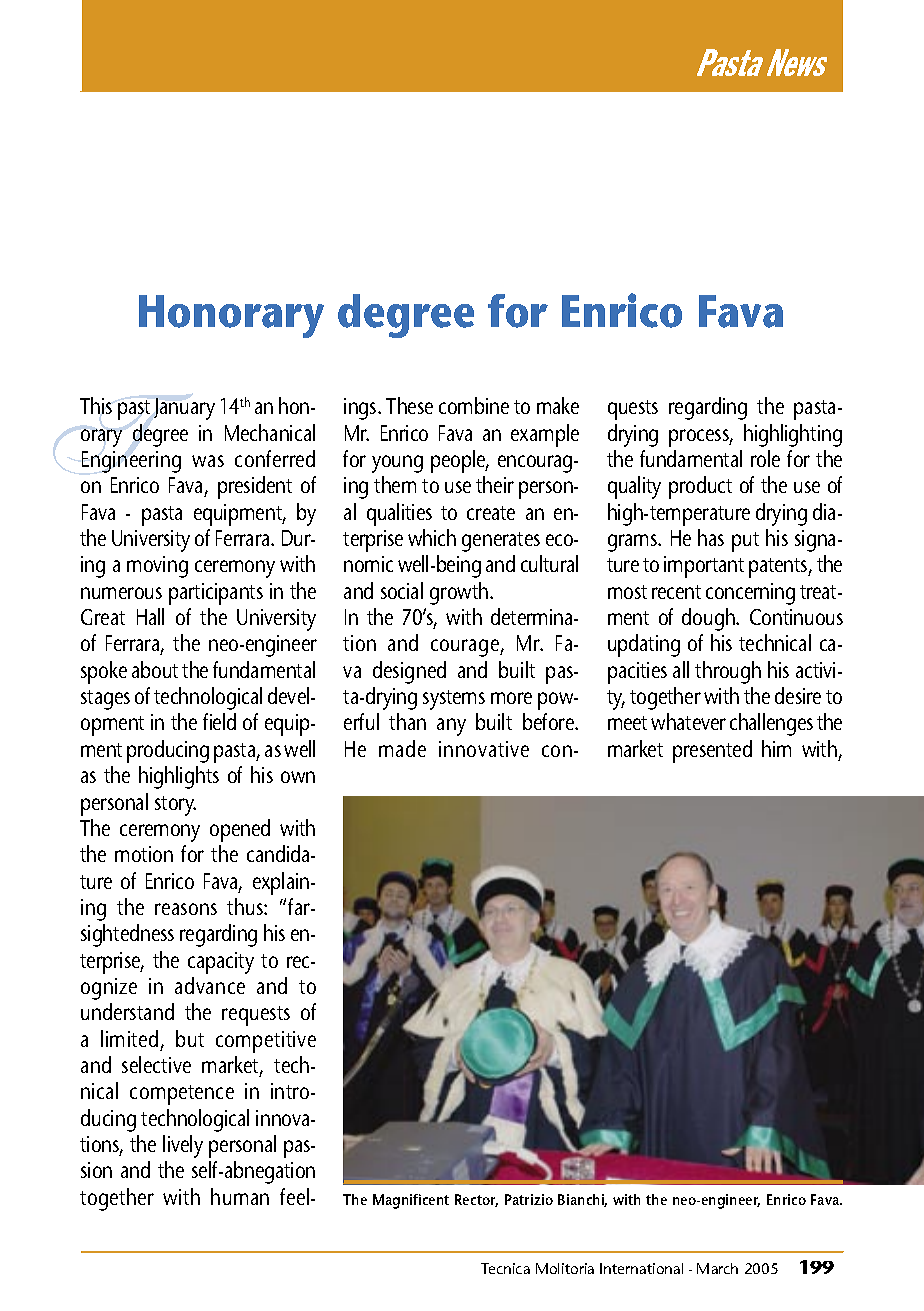  Describe the element at coordinates (210, 985) in the screenshot. I see `advance` at that location.
